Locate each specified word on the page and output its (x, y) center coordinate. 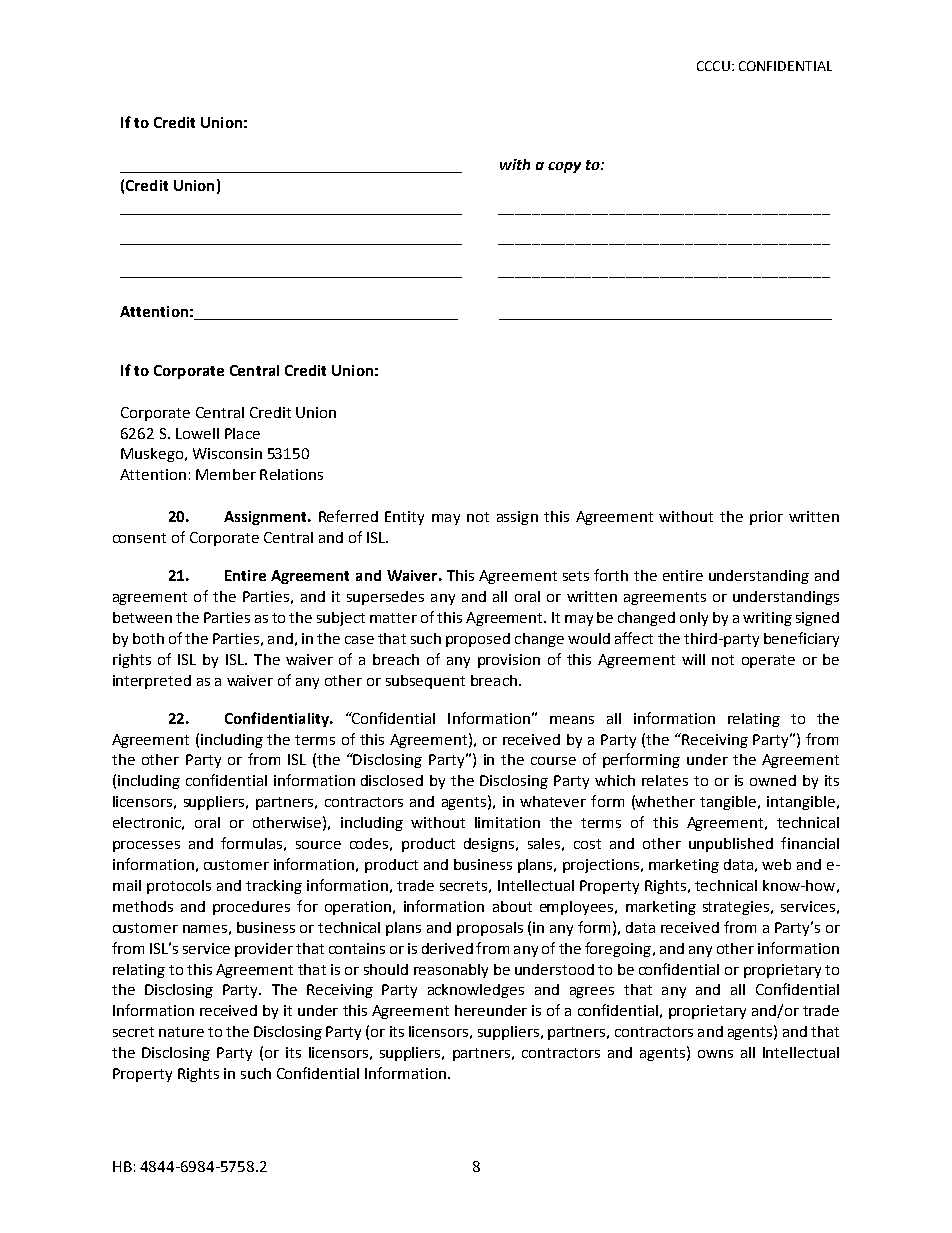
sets (576, 576)
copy (564, 167)
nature (181, 1032)
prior (766, 518)
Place (242, 433)
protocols (179, 887)
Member (226, 474)
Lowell (197, 433)
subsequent (425, 682)
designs (490, 845)
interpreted (152, 682)
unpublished (731, 845)
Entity (404, 518)
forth (611, 575)
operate (768, 661)
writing (767, 619)
